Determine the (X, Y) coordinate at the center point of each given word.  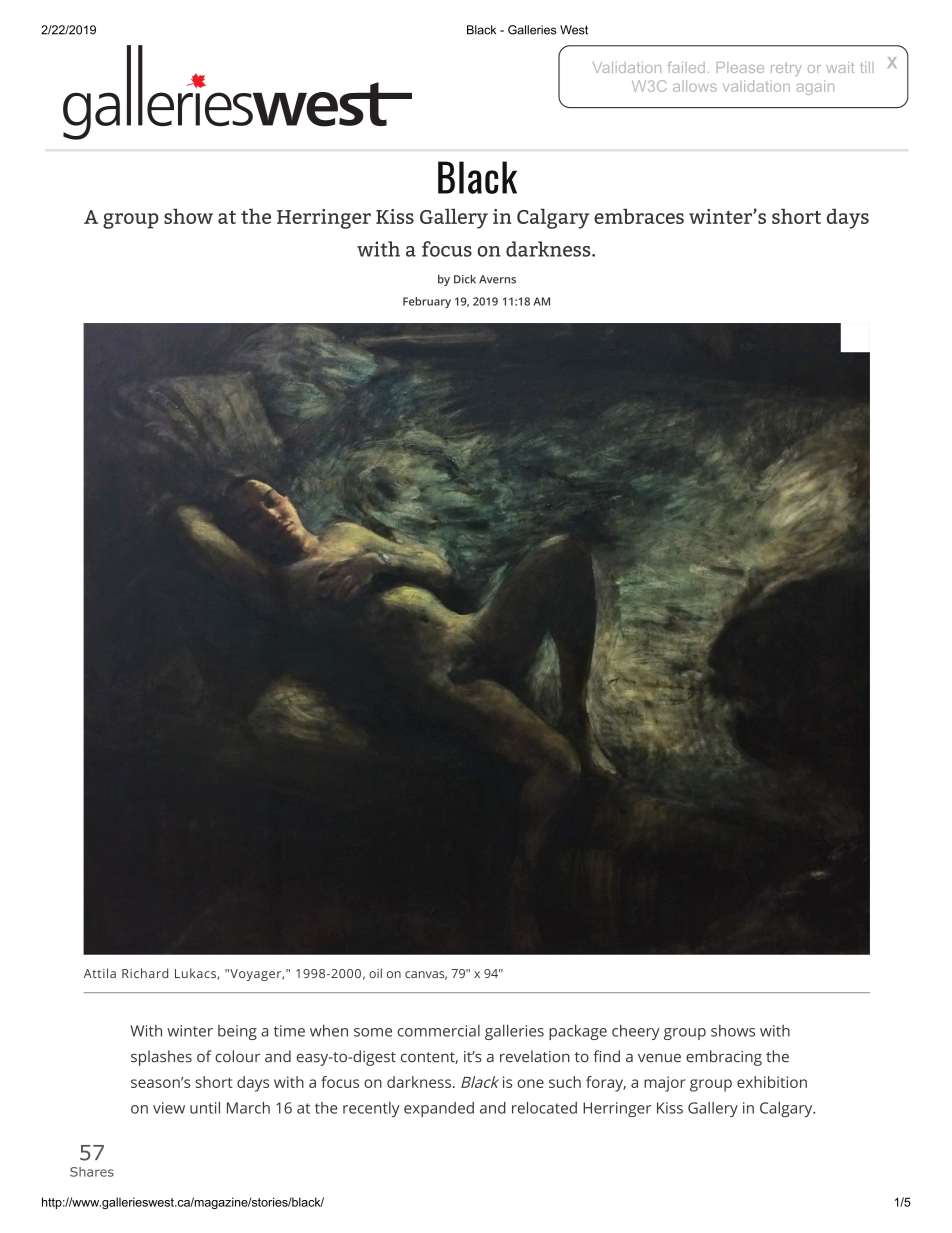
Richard (145, 973)
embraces (639, 216)
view (169, 1108)
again (815, 87)
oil (375, 973)
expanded (439, 1109)
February (427, 302)
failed (686, 67)
